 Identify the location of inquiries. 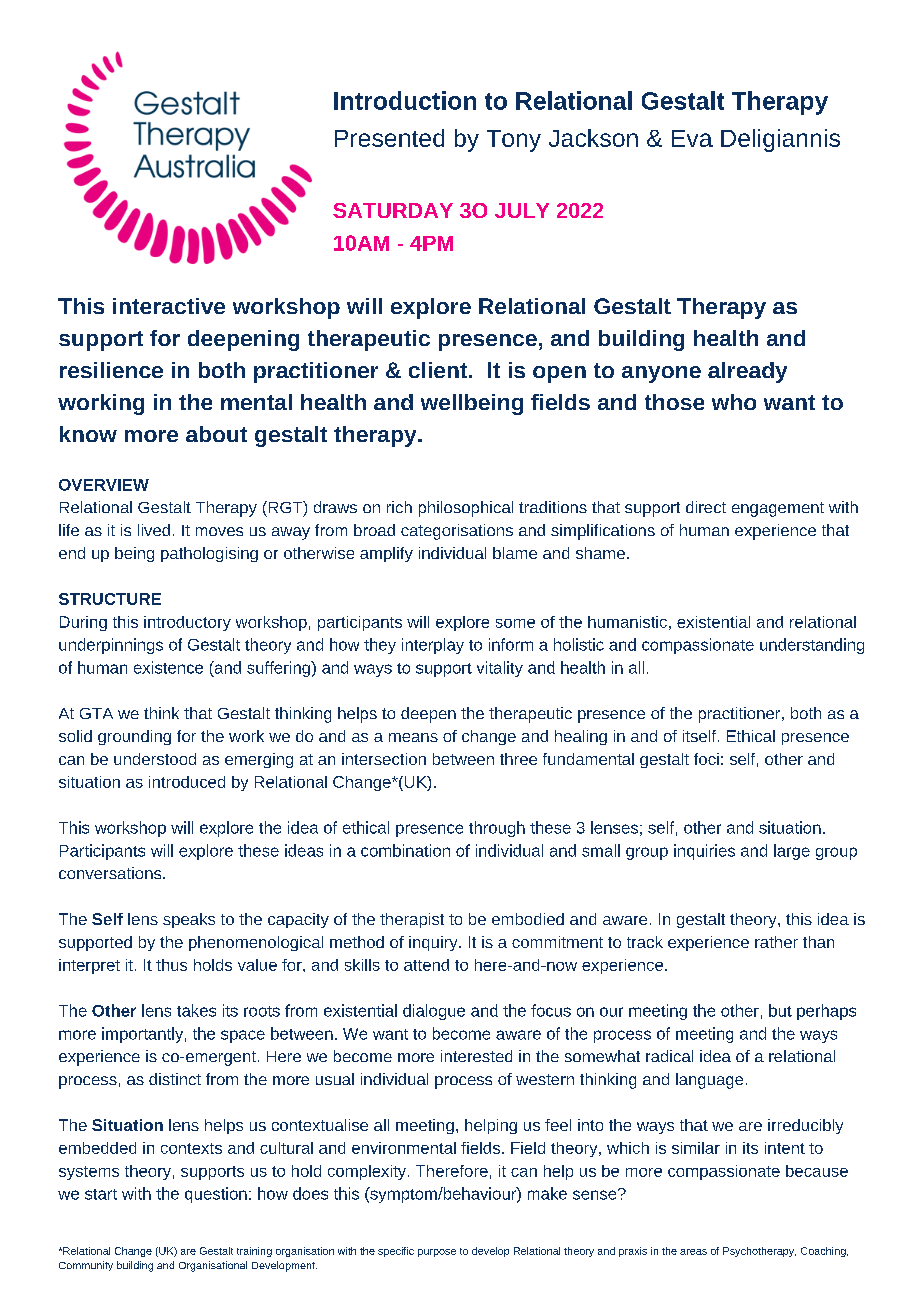
(704, 852).
